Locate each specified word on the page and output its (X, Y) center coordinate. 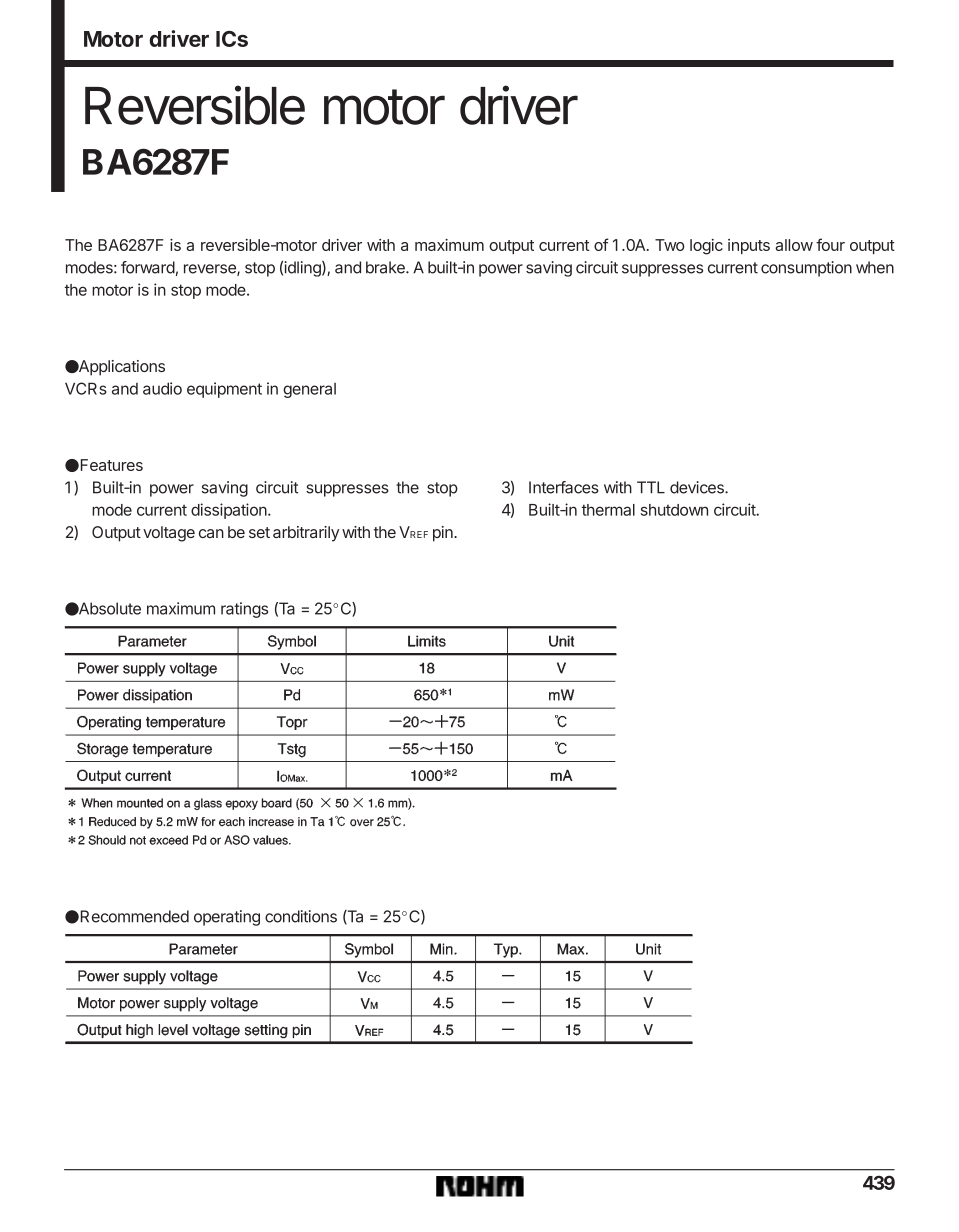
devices (698, 487)
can (211, 533)
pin (444, 534)
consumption (806, 269)
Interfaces (564, 487)
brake (386, 267)
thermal (608, 510)
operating (227, 918)
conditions (301, 916)
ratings (244, 610)
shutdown (674, 510)
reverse (211, 270)
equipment (224, 390)
